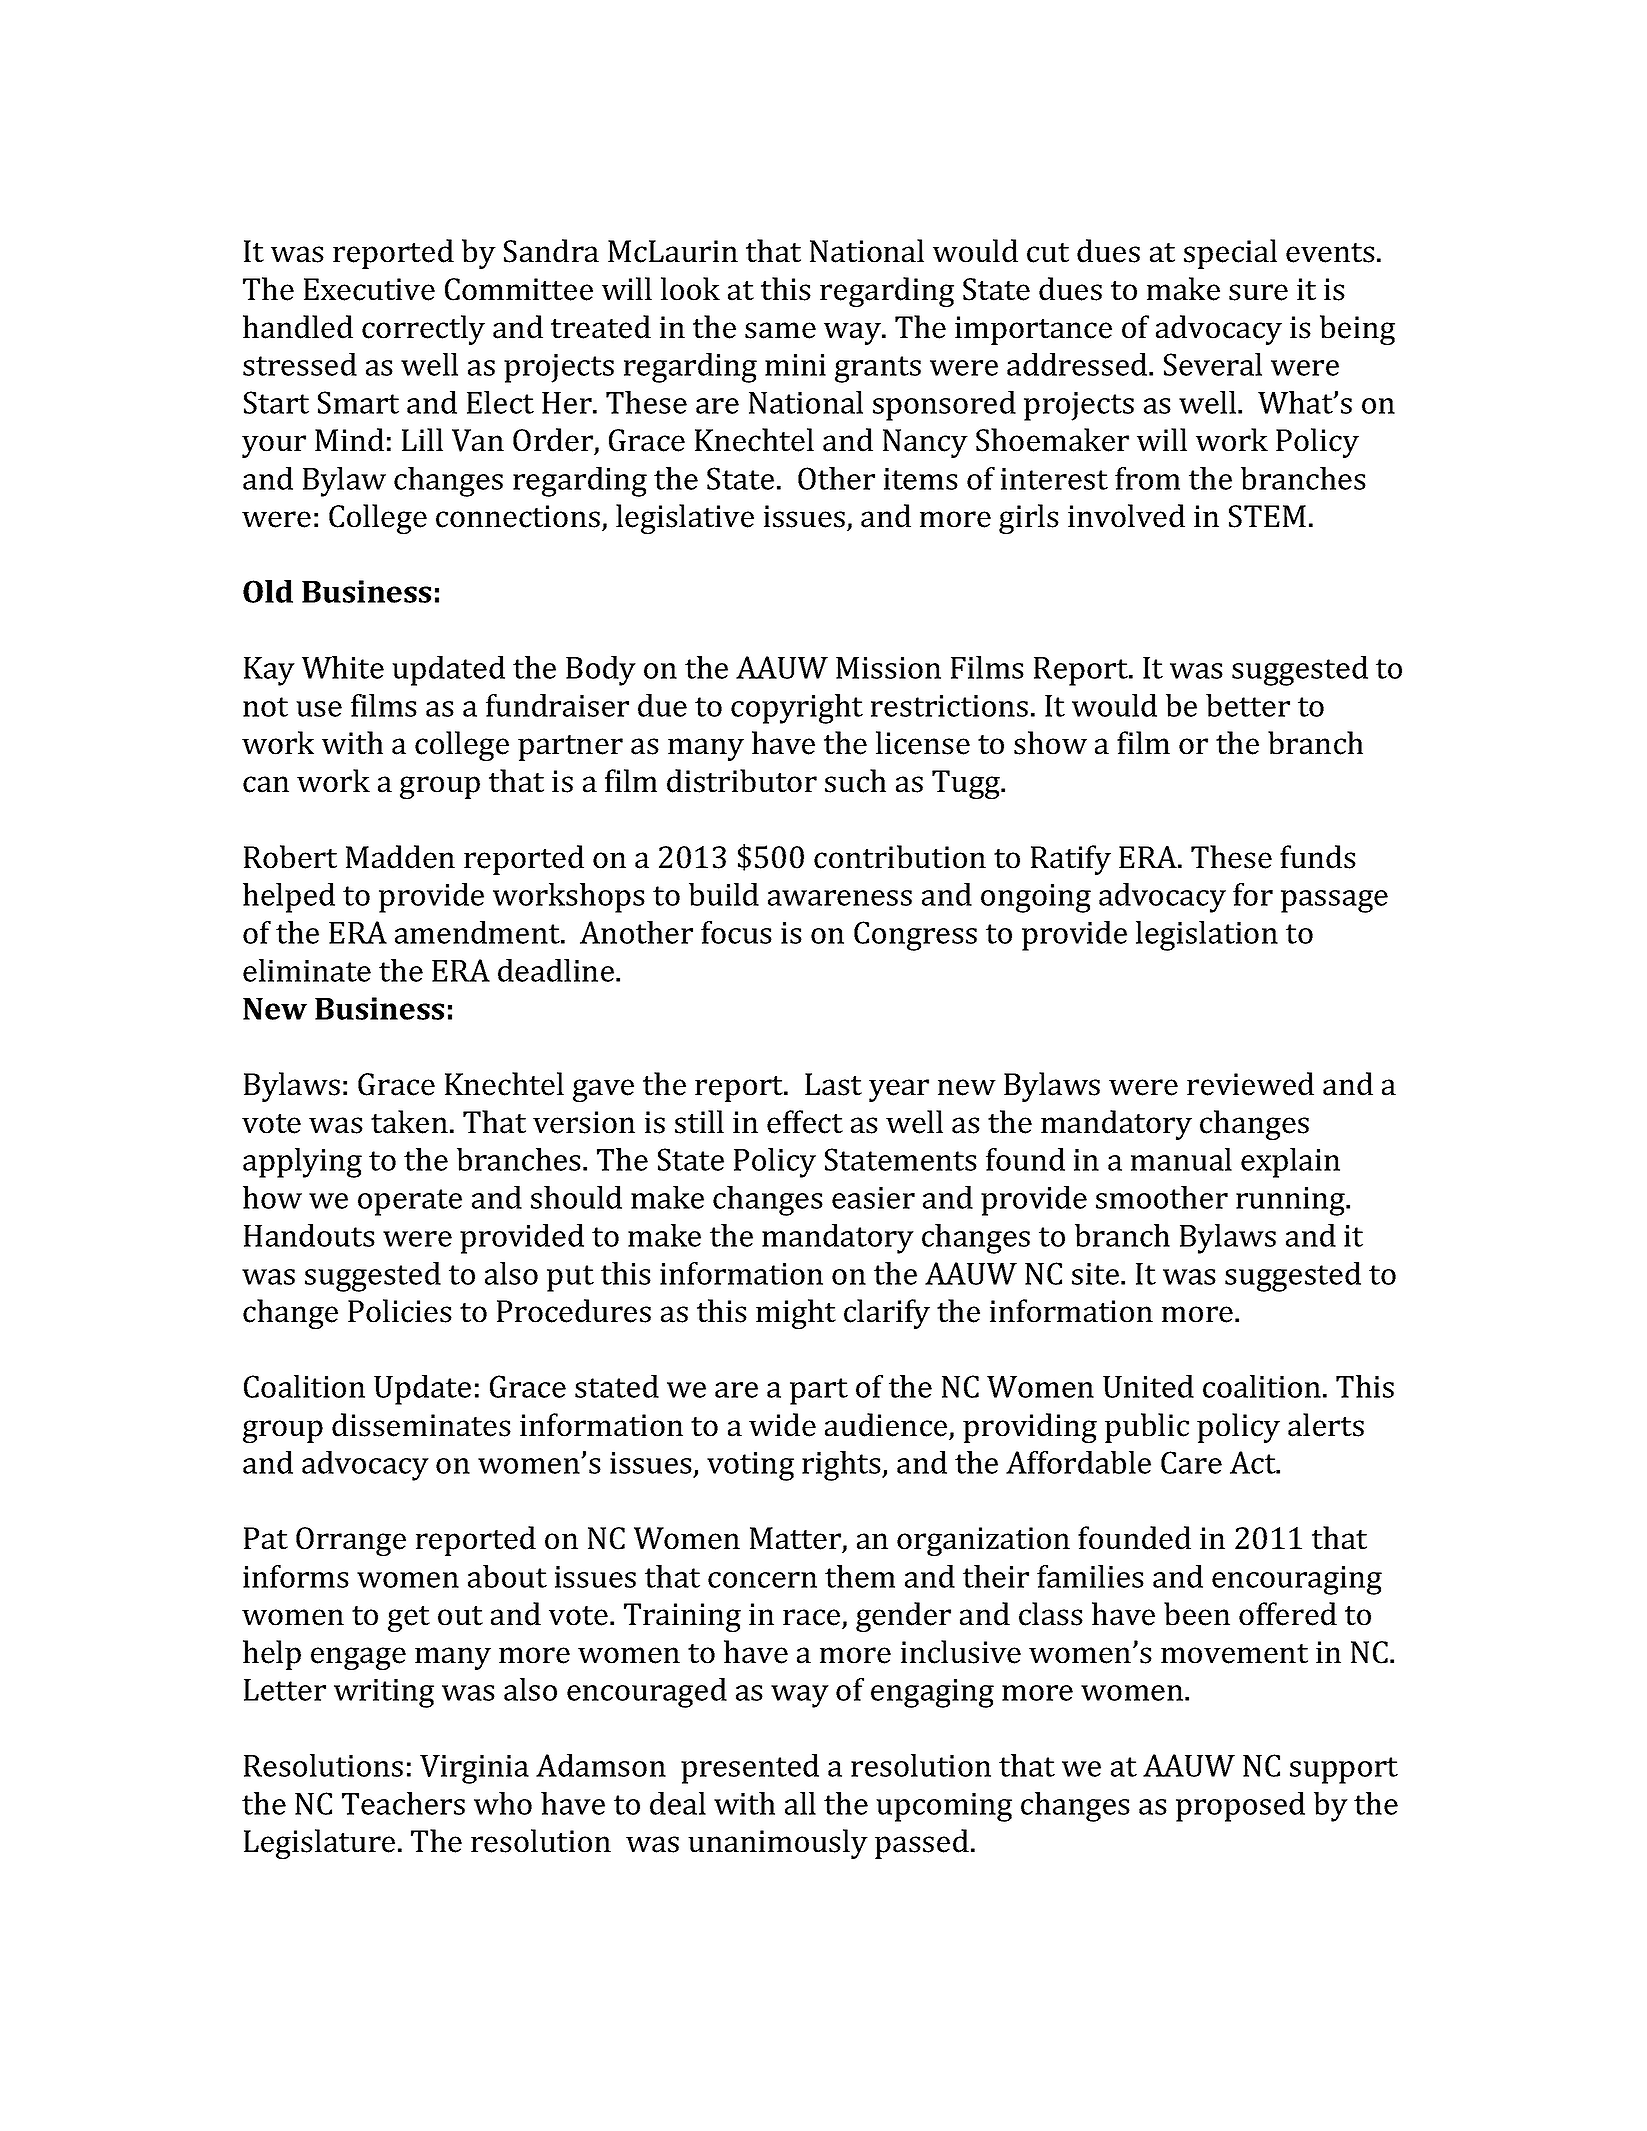 The image size is (1647, 2131). I want to click on same, so click(780, 330).
